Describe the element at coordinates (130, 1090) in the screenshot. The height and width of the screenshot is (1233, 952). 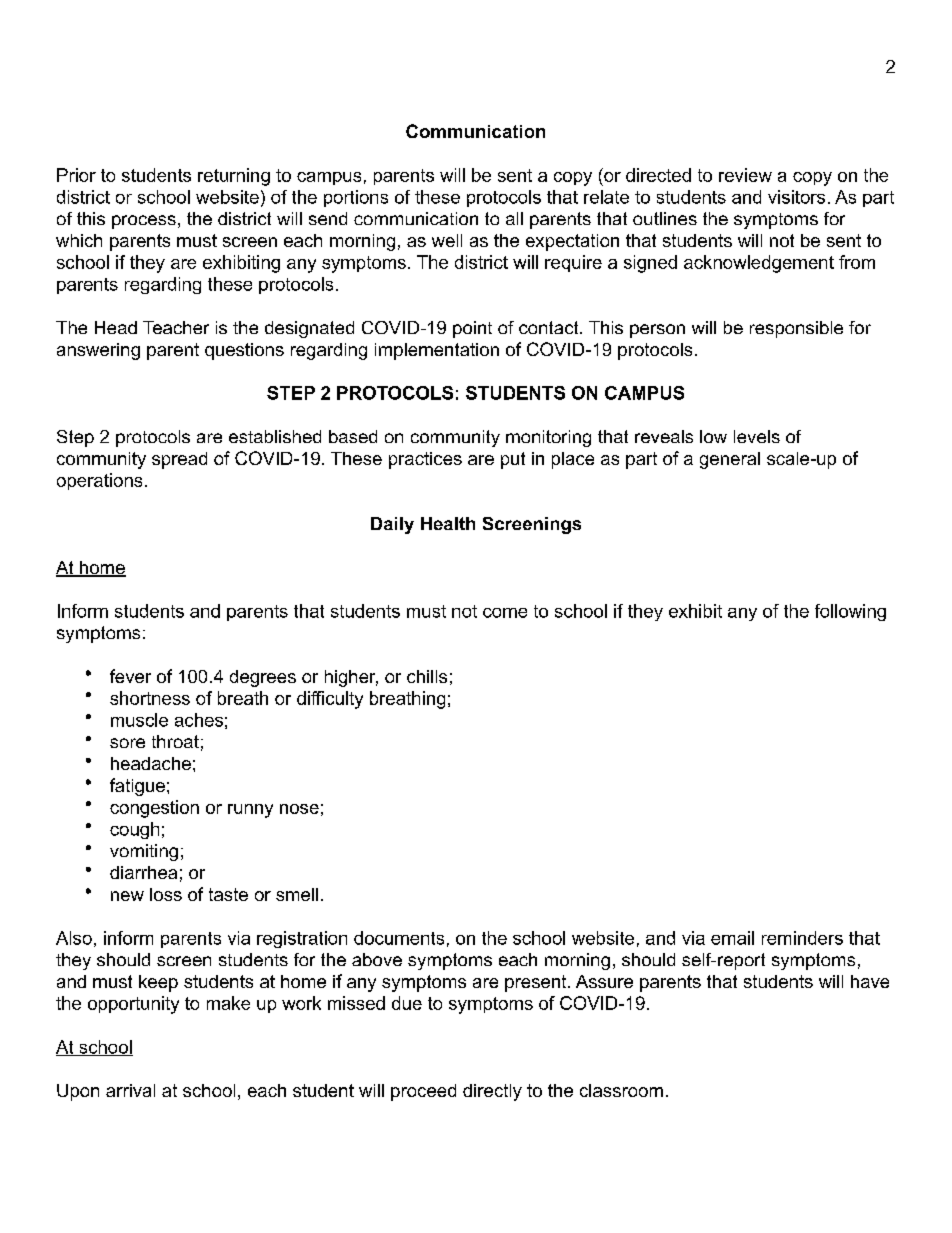
I see `arrival` at that location.
